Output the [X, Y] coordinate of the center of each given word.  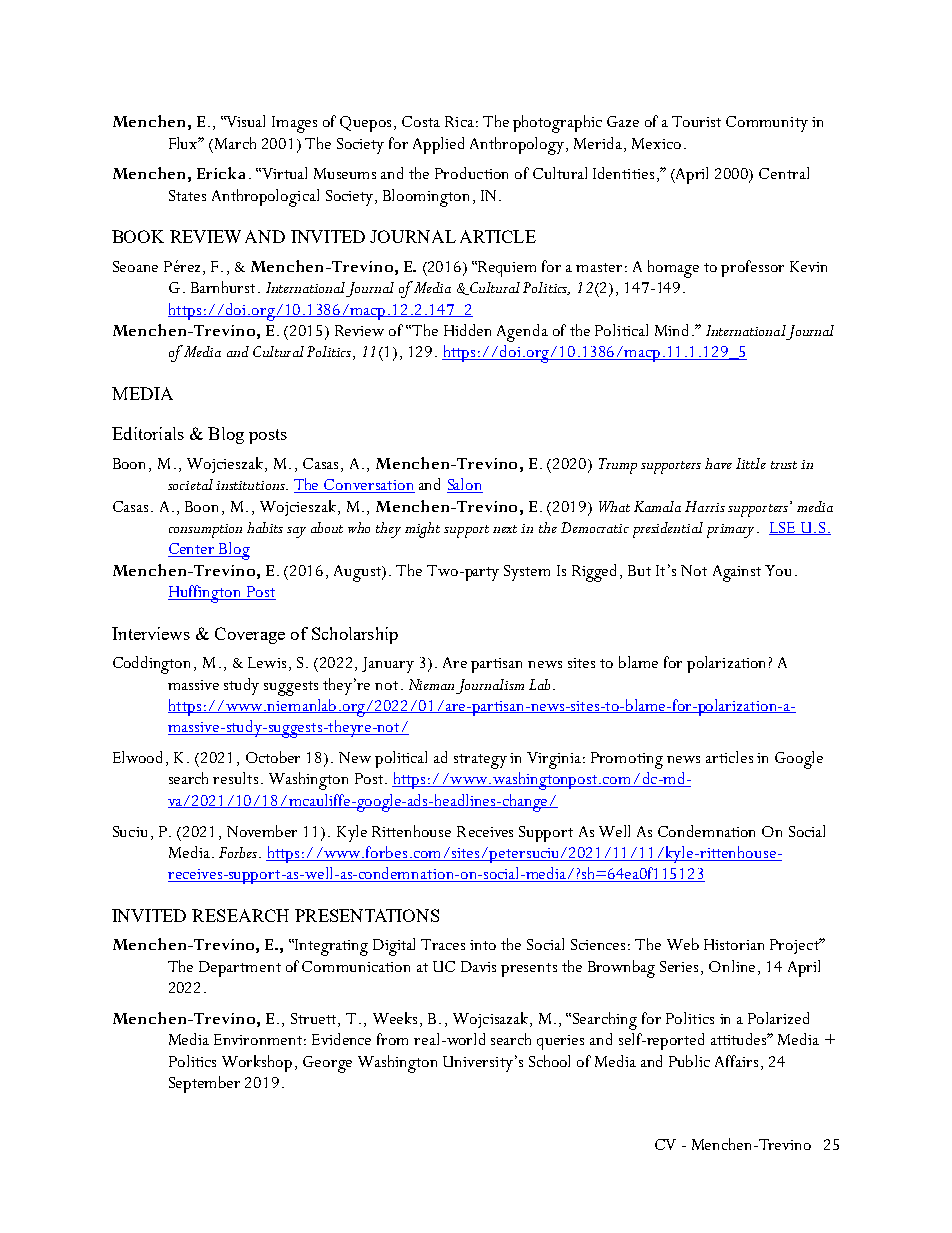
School [549, 1061]
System [527, 573]
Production [471, 173]
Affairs [736, 1061]
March [234, 143]
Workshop [257, 1063]
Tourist [696, 121]
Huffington [206, 594]
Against [737, 573]
